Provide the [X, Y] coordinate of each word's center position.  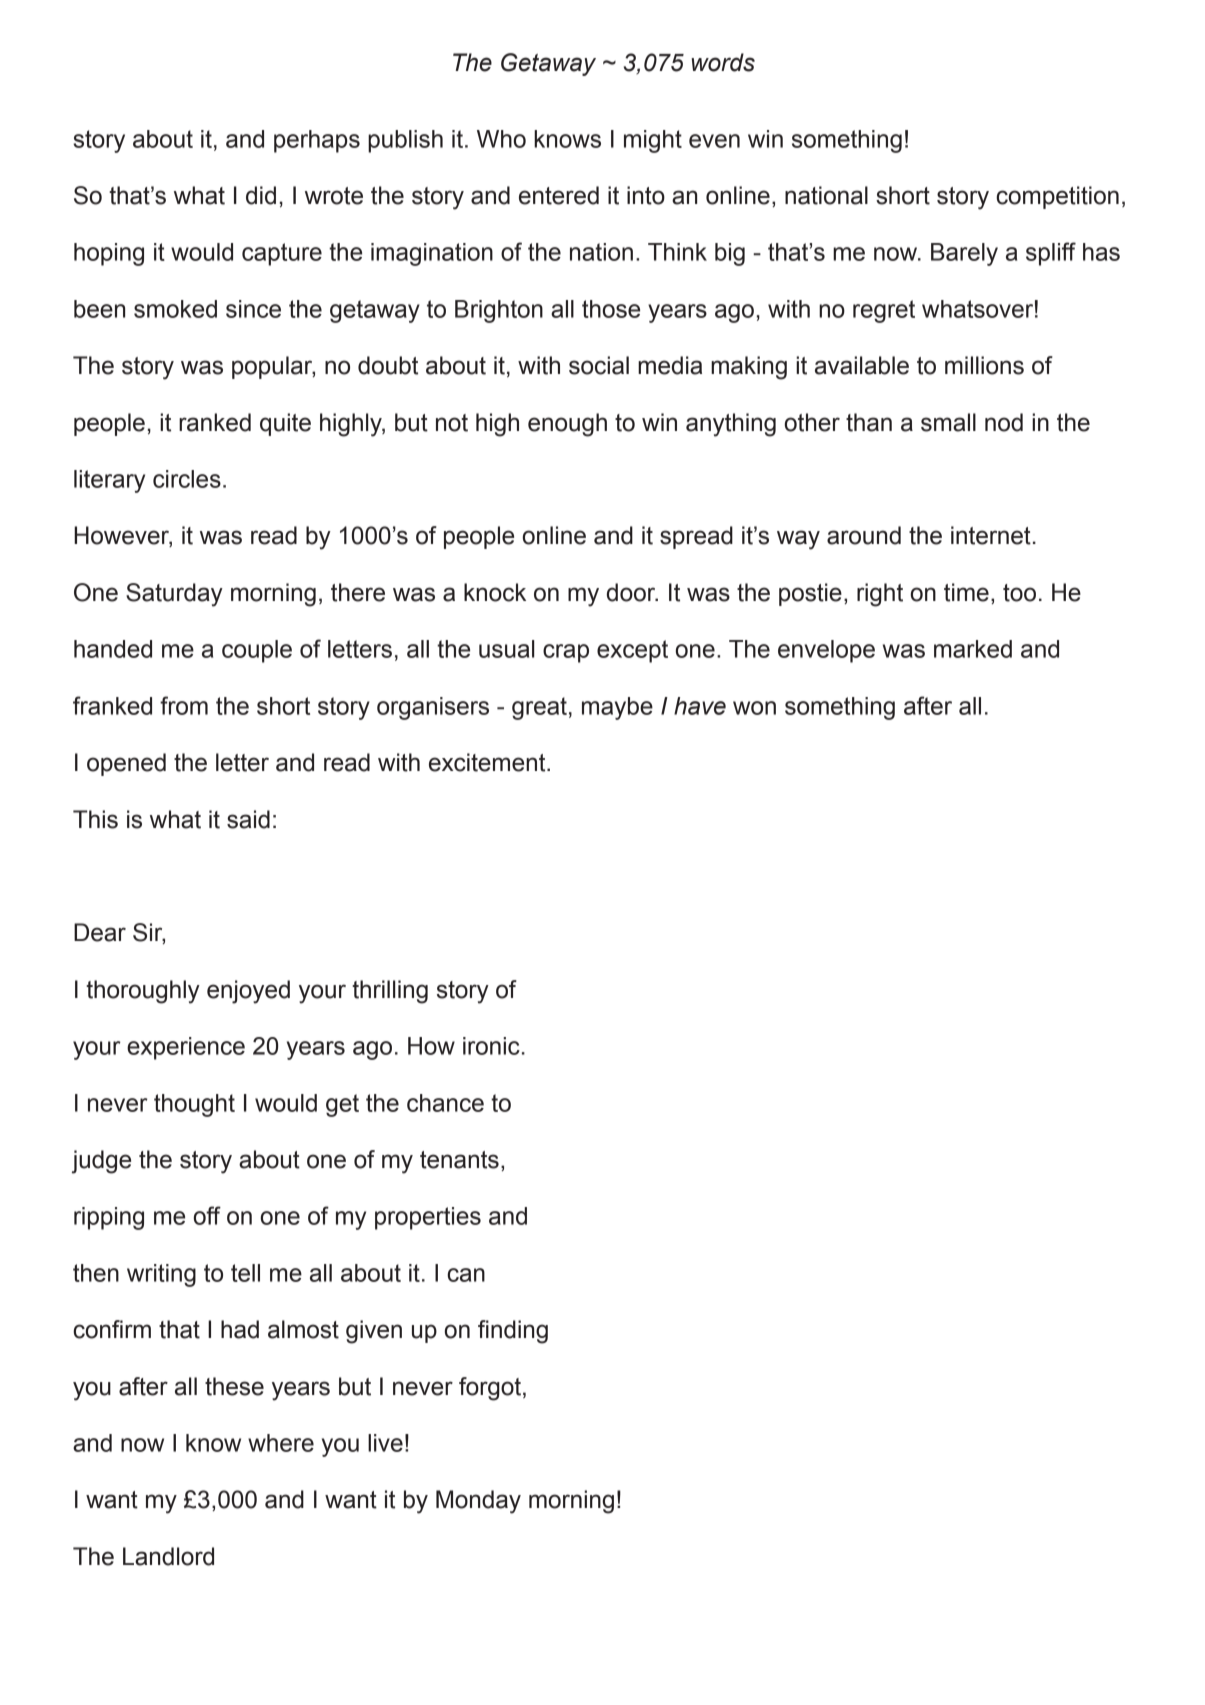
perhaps [317, 141]
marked [973, 649]
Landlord [168, 1556]
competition [1057, 197]
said [248, 819]
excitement [488, 762]
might [653, 141]
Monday [478, 1502]
